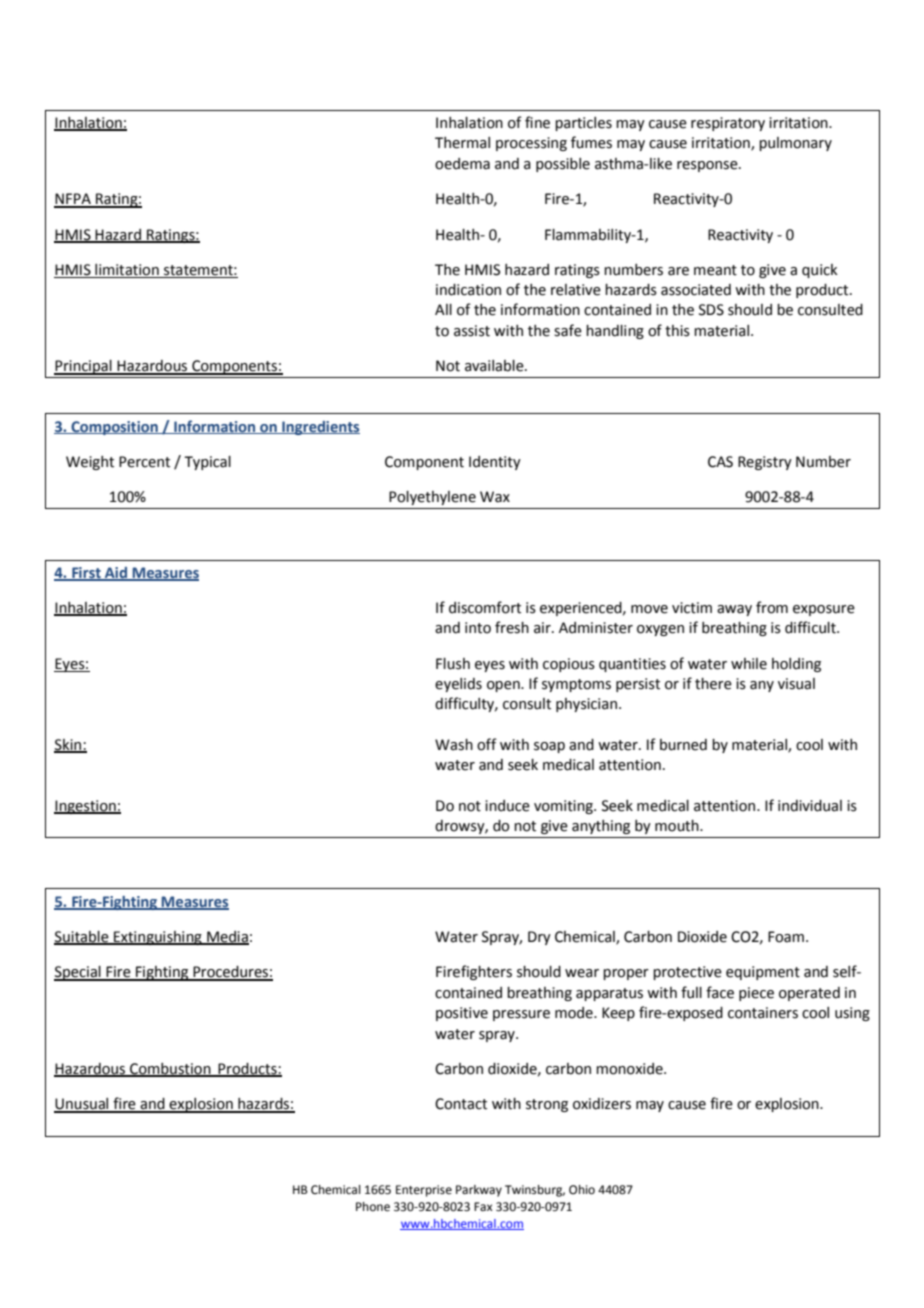 The width and height of the screenshot is (924, 1308). What do you see at coordinates (462, 164) in the screenshot?
I see `oedema` at bounding box center [462, 164].
